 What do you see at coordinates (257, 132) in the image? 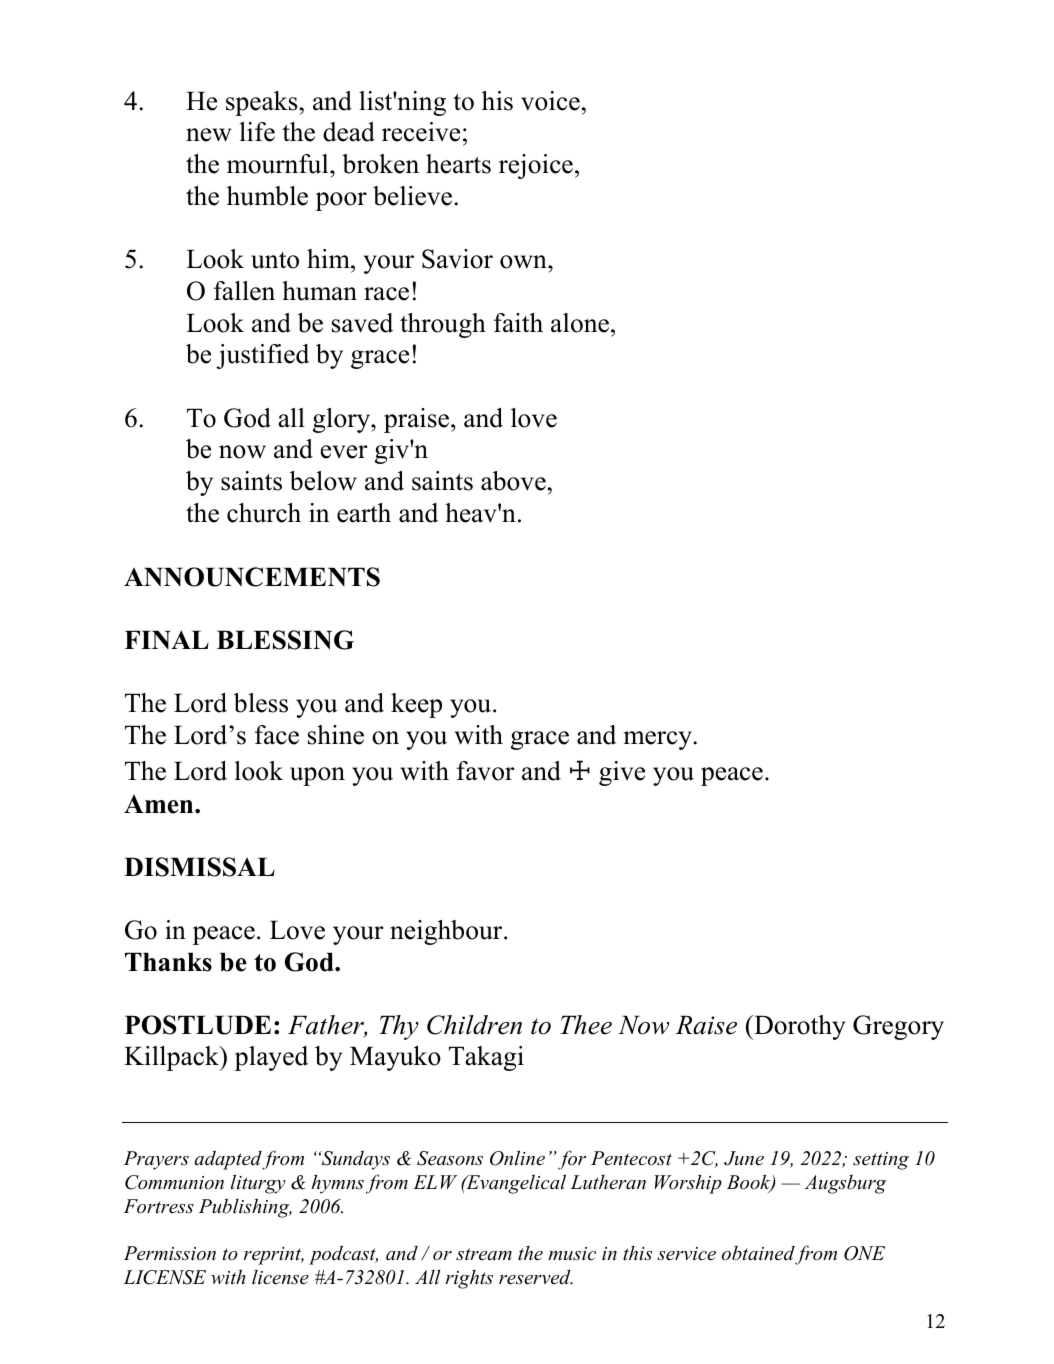
I see `life` at bounding box center [257, 132].
